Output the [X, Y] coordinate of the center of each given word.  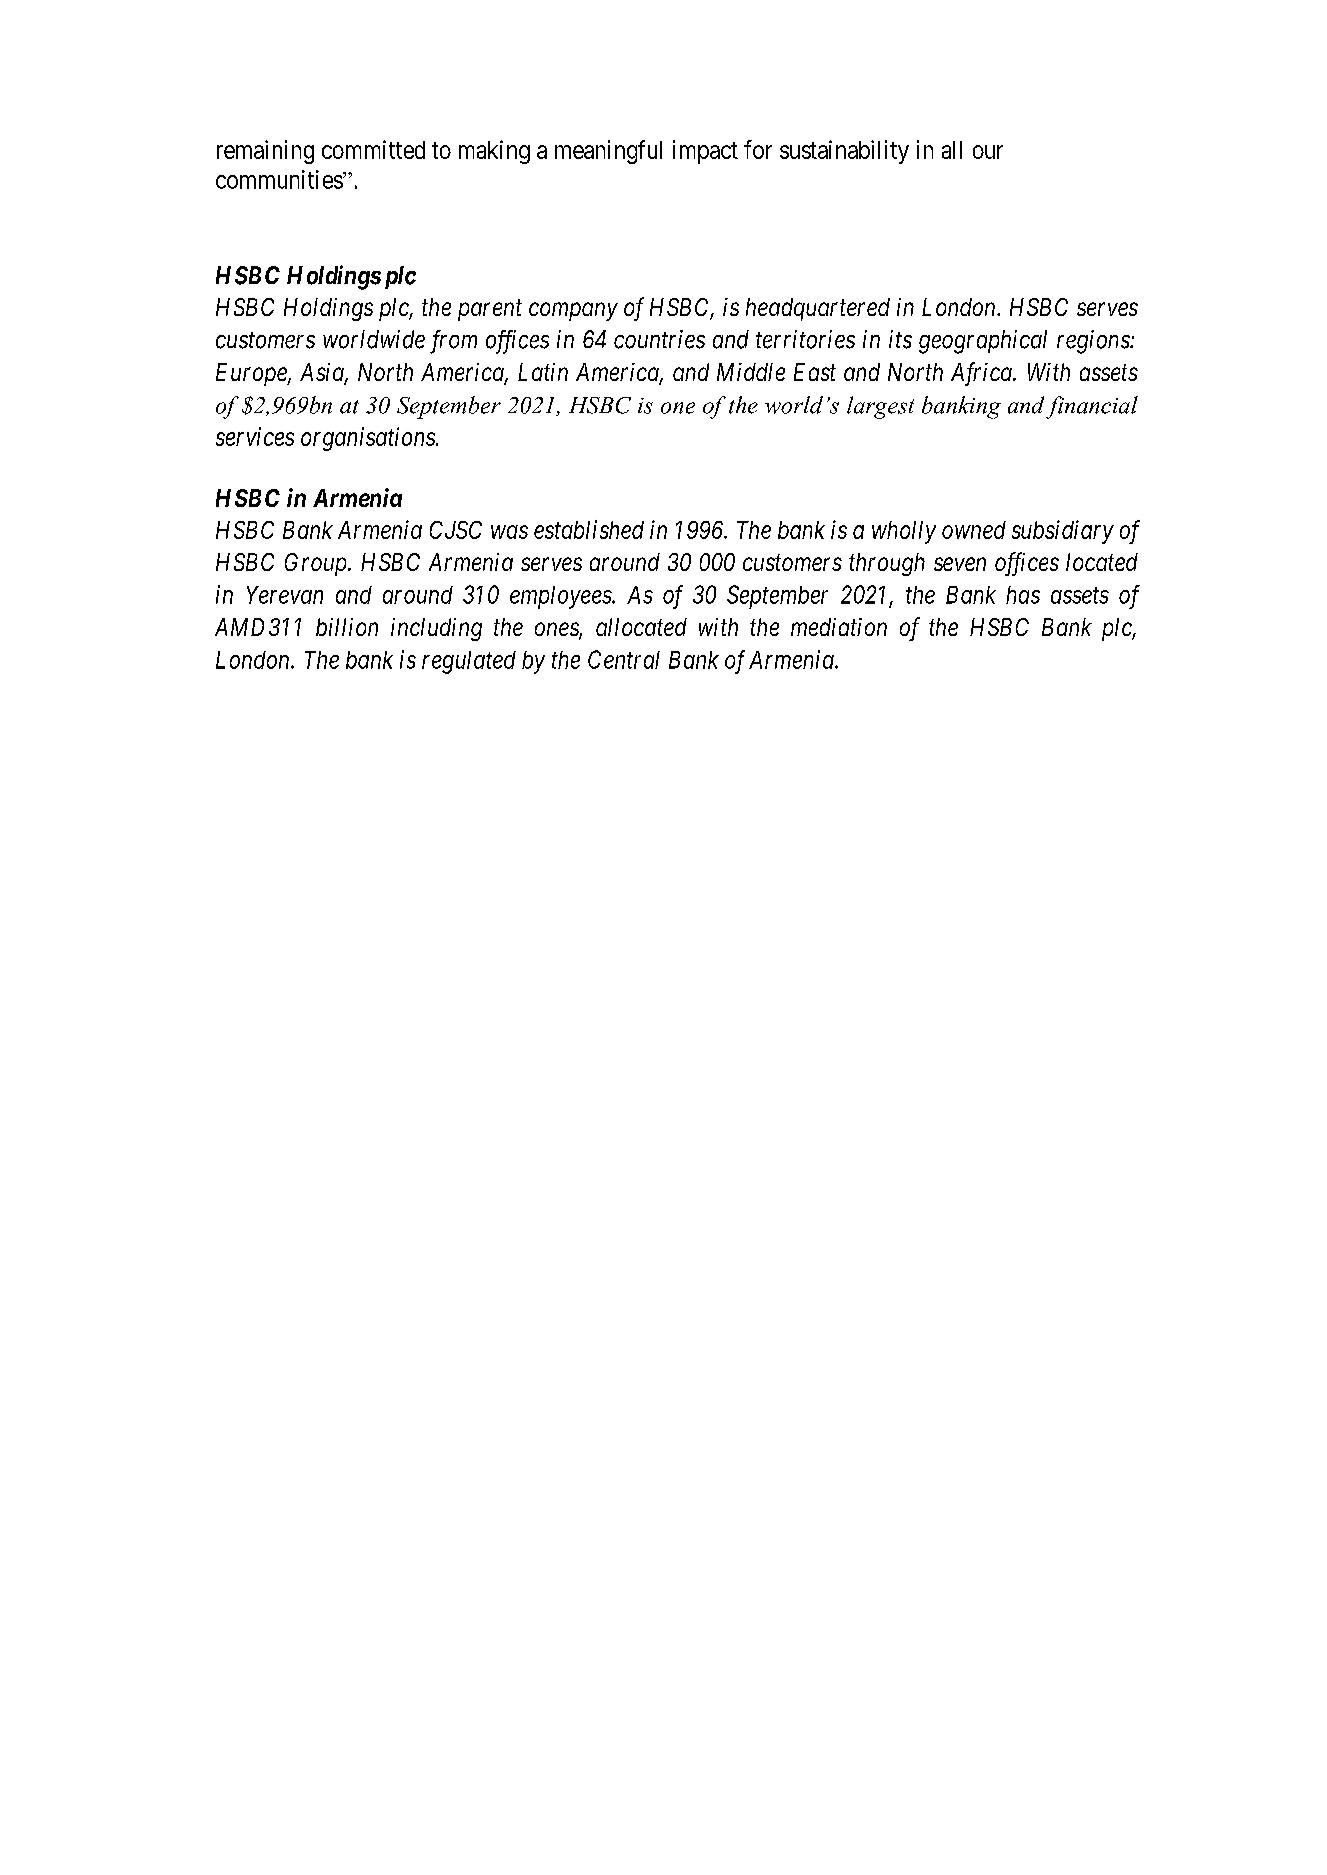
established [589, 529]
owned [974, 530]
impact [705, 152]
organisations [369, 439]
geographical [983, 342]
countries [659, 339]
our [988, 152]
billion [347, 627]
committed [373, 149]
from [453, 342]
